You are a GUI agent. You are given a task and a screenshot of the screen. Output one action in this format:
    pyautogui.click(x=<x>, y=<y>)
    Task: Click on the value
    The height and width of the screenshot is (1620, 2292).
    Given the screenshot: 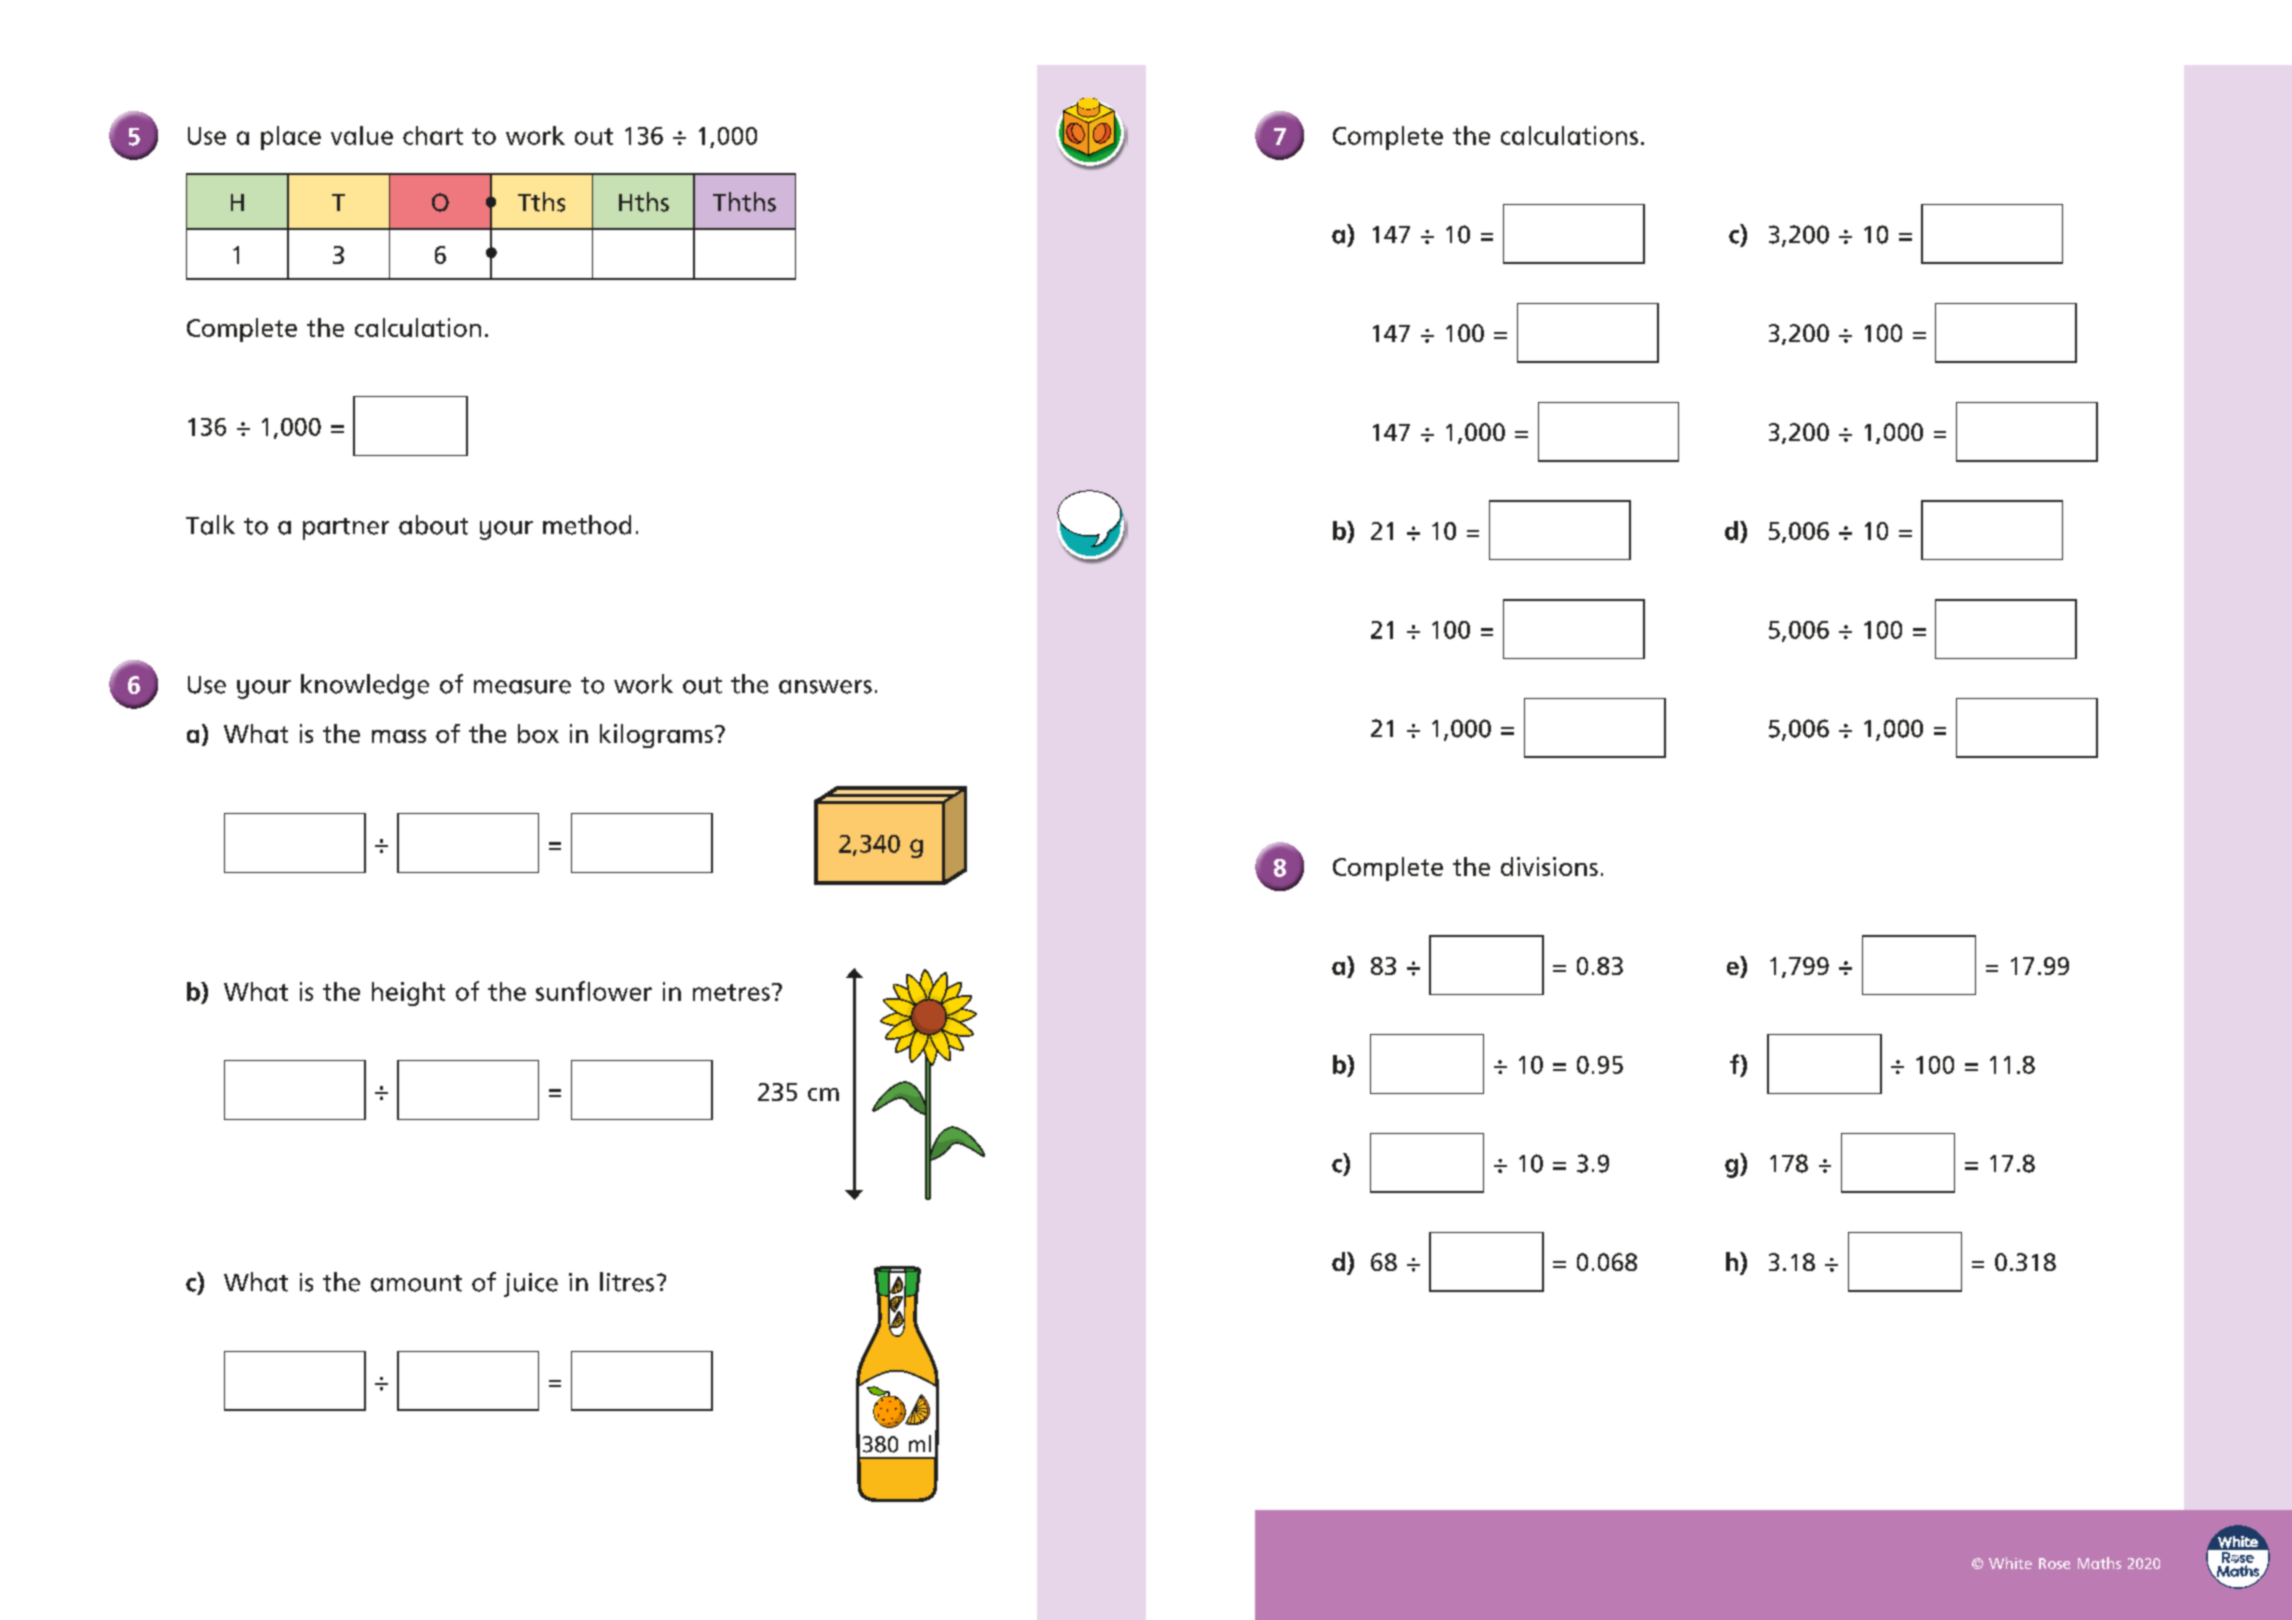 What is the action you would take?
    pyautogui.click(x=362, y=135)
